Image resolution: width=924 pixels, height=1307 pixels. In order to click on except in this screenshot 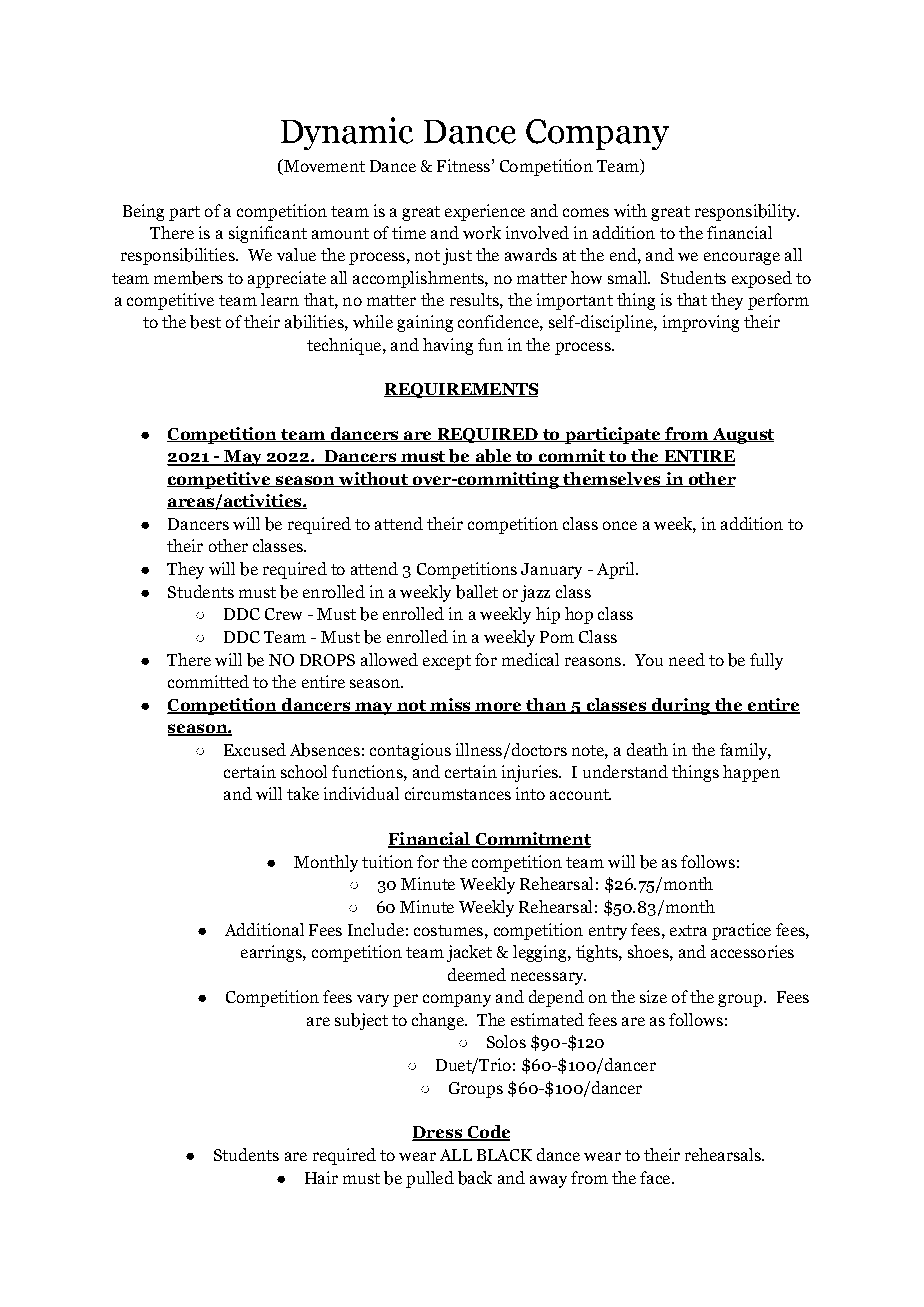, I will do `click(447, 662)`.
